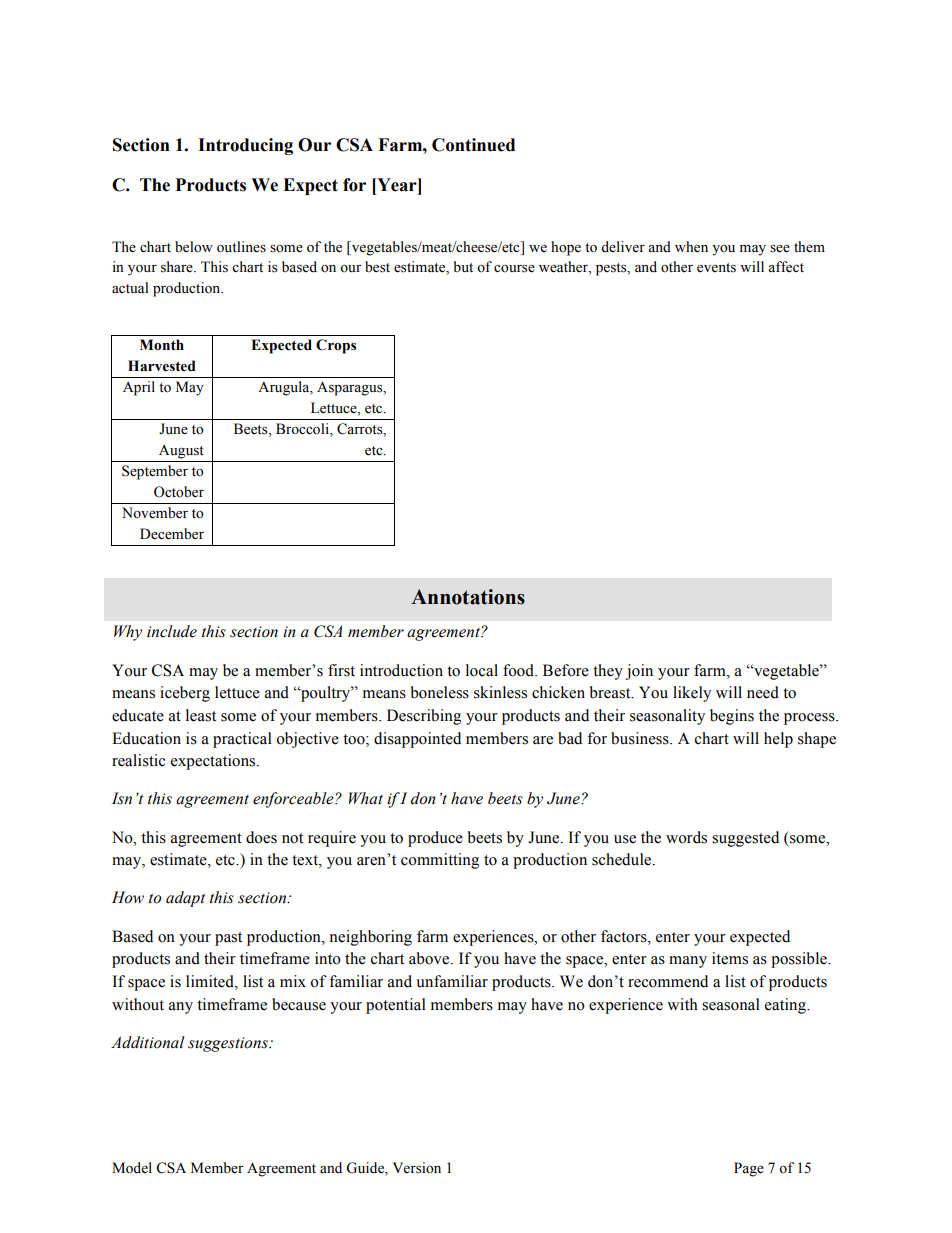 This screenshot has height=1233, width=952. Describe the element at coordinates (132, 1168) in the screenshot. I see `Model` at that location.
